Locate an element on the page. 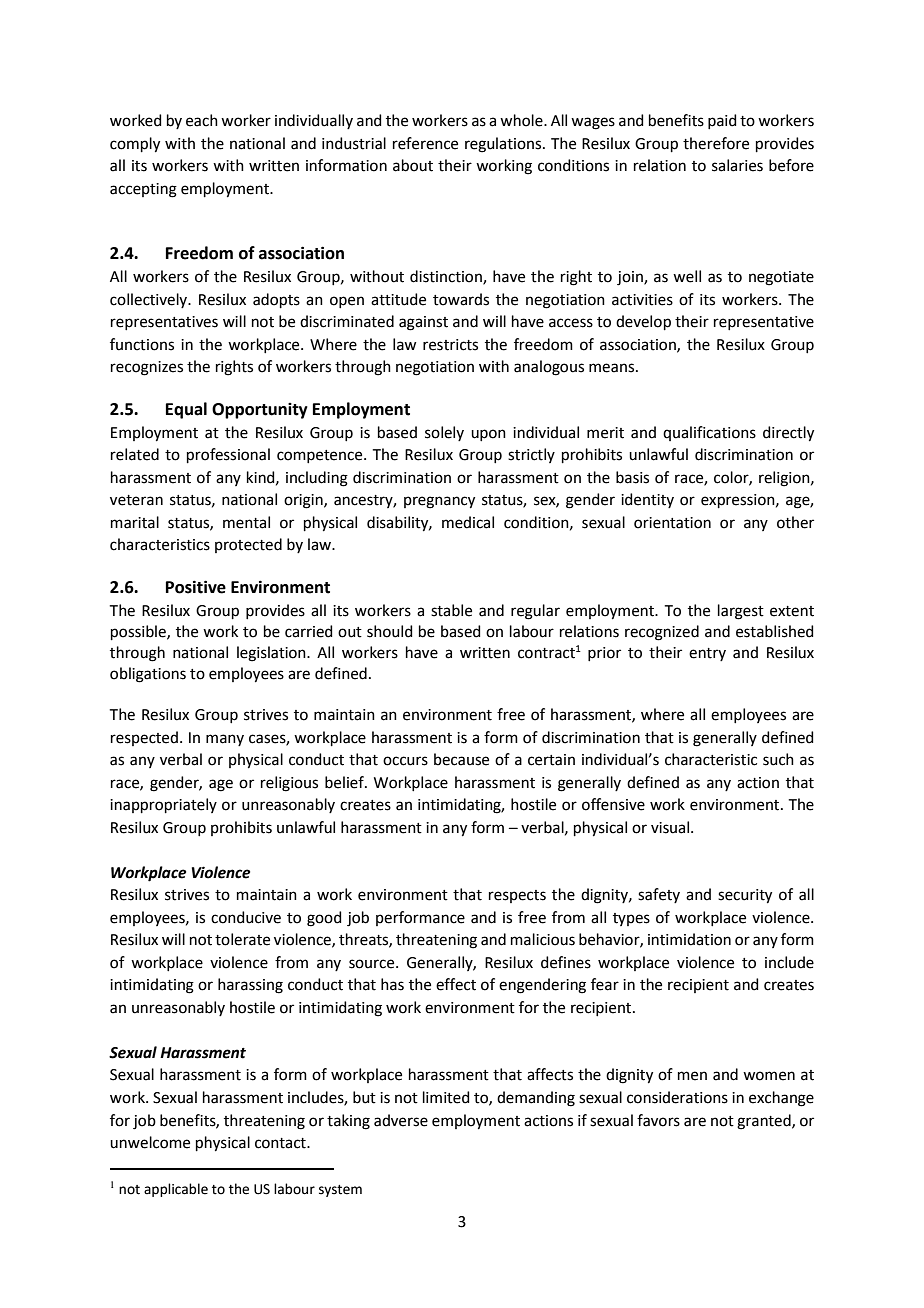 This page has width=924, height=1308. entry is located at coordinates (707, 654).
